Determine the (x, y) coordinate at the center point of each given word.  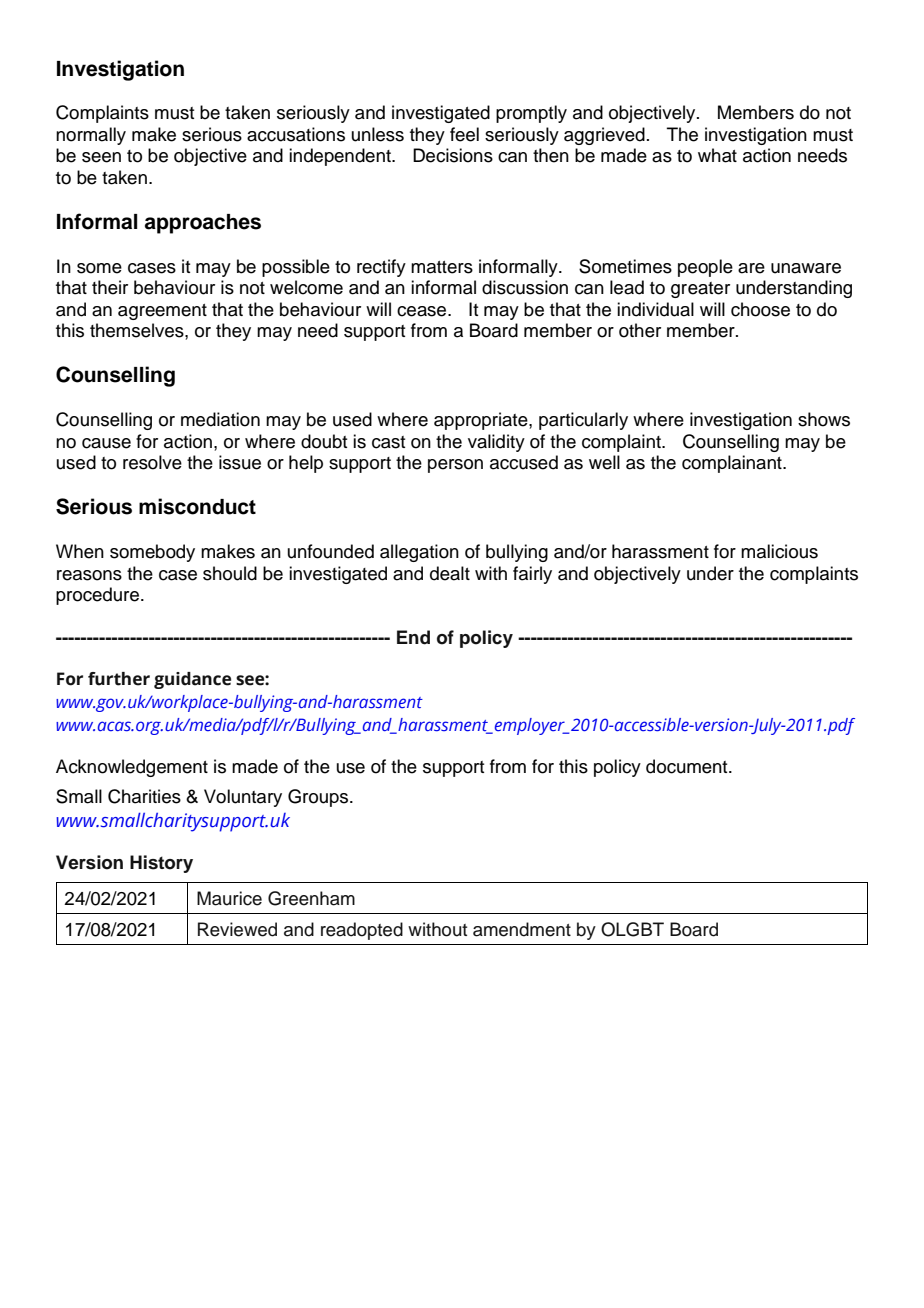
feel (464, 134)
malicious (779, 551)
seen (101, 157)
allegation (419, 553)
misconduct (197, 506)
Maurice (229, 898)
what (717, 155)
